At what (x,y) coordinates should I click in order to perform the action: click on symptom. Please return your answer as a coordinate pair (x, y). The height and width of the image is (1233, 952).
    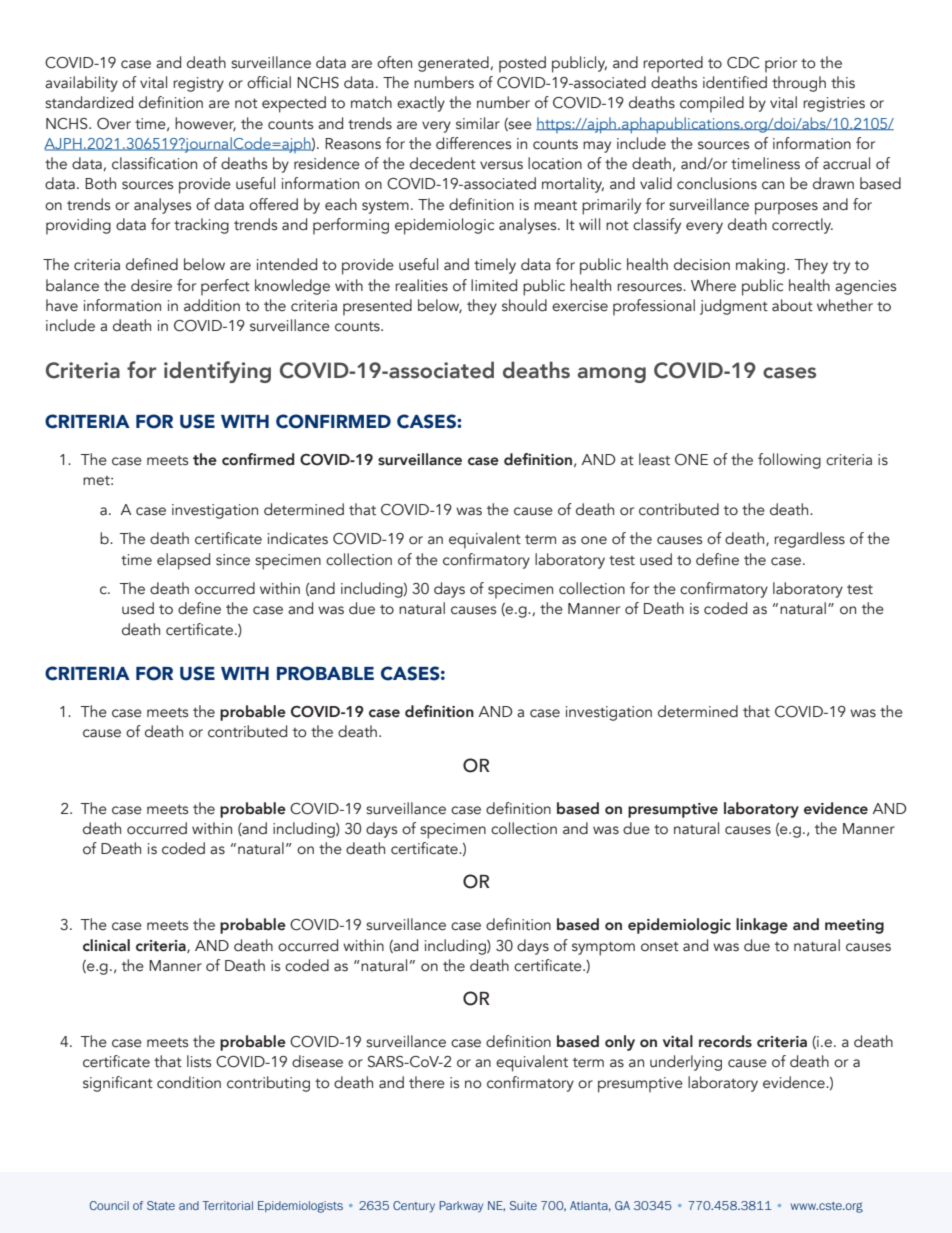
    Looking at the image, I should click on (603, 949).
